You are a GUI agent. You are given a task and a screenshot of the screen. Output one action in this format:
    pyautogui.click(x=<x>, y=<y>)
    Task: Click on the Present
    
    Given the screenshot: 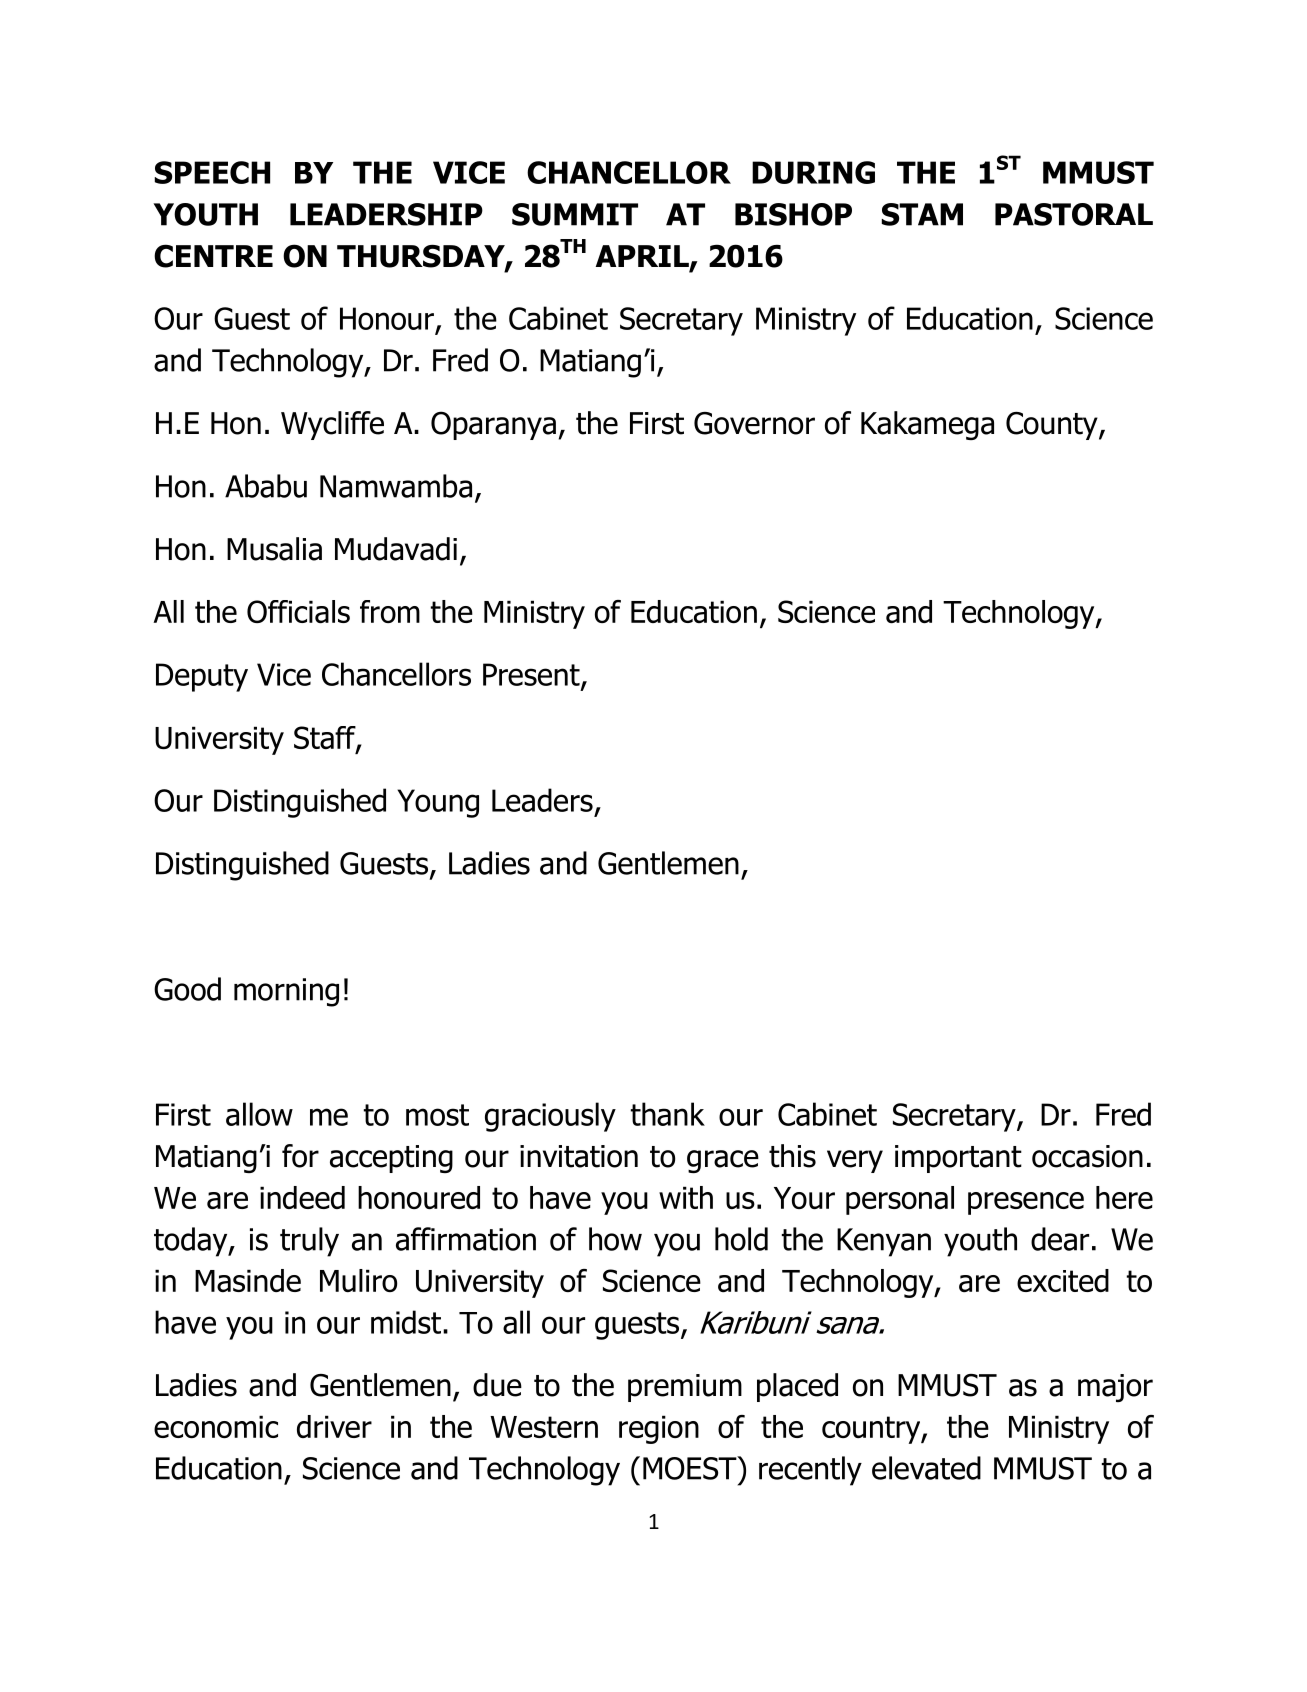 What is the action you would take?
    pyautogui.click(x=532, y=675)
